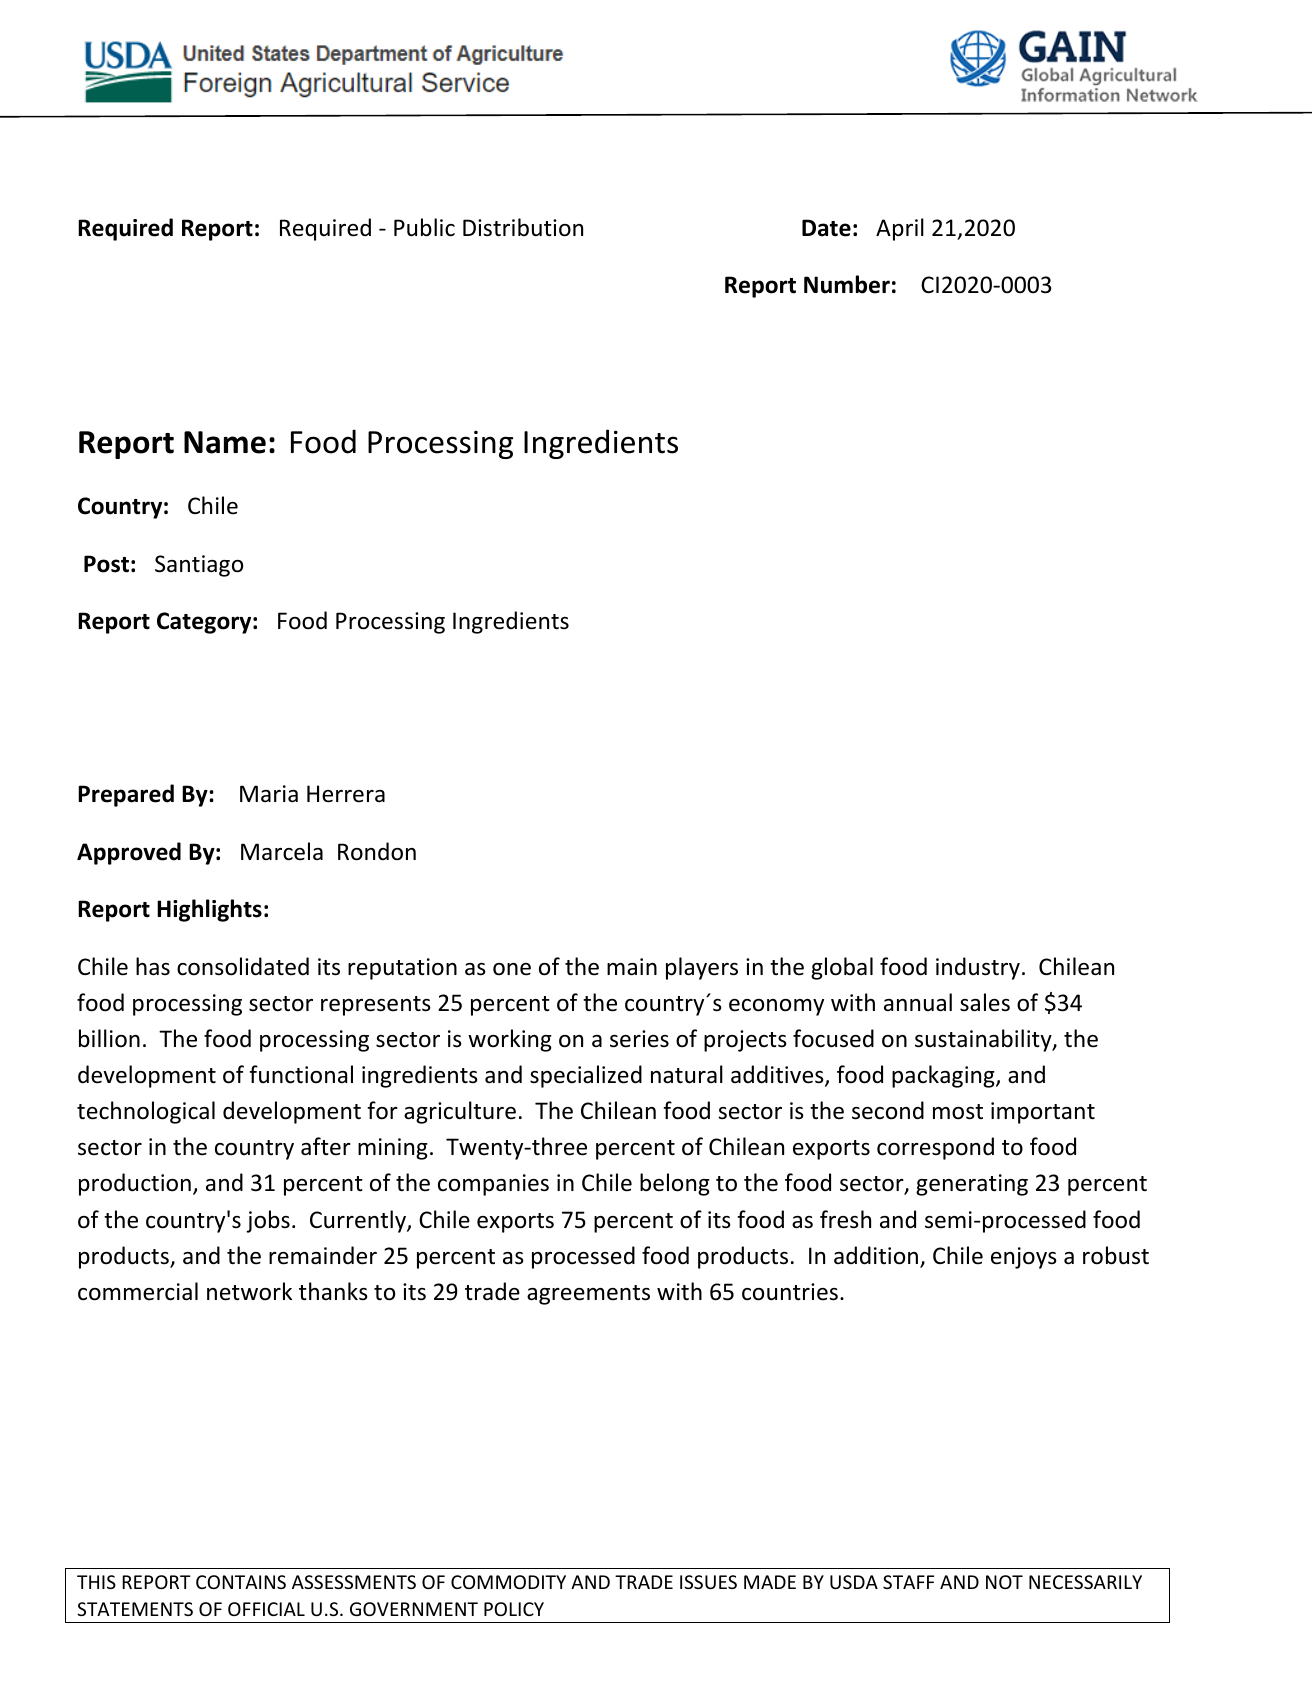 This image has height=1698, width=1312. What do you see at coordinates (1004, 1582) in the image?
I see `NOT` at bounding box center [1004, 1582].
